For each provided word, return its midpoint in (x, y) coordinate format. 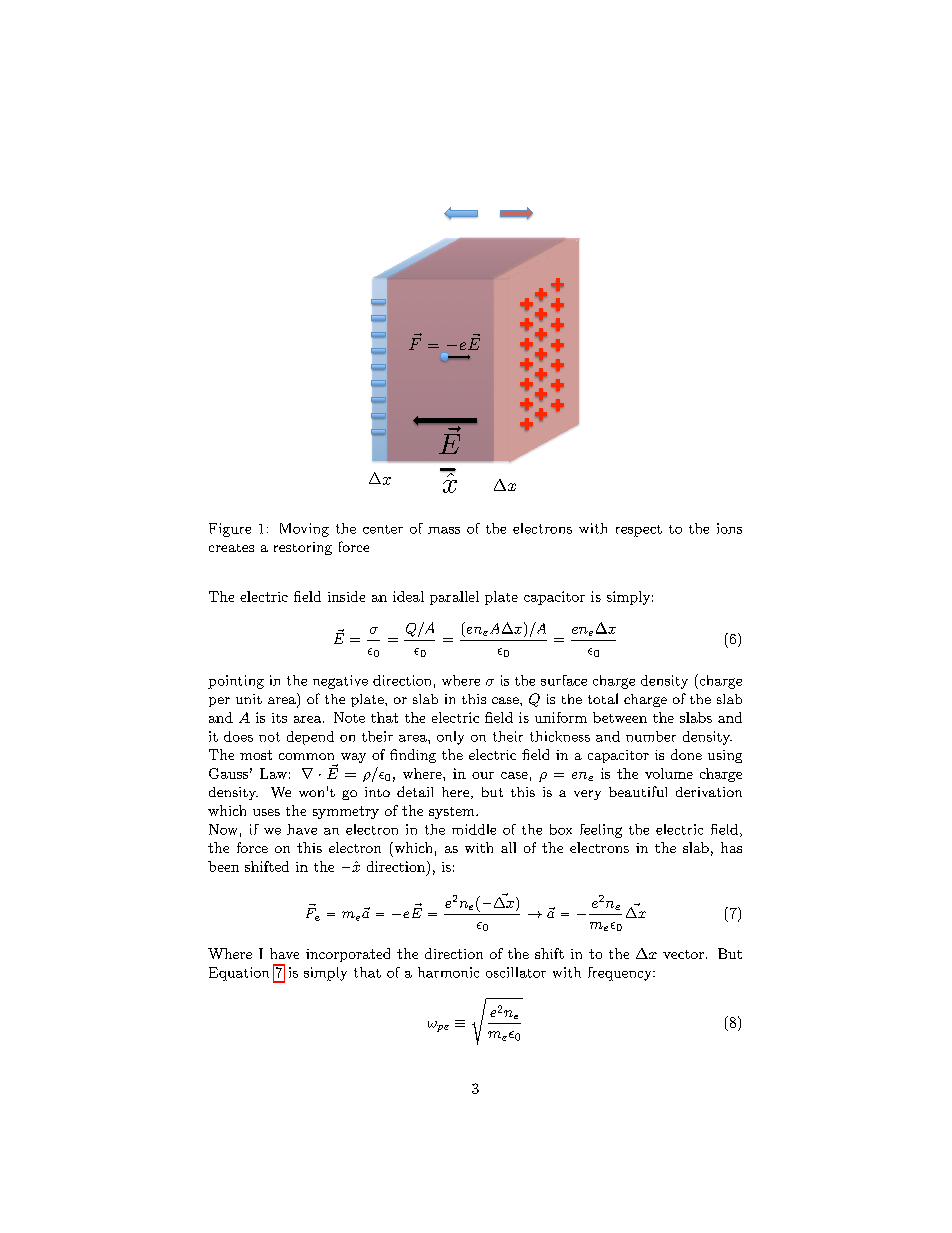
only (450, 738)
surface (564, 680)
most (256, 755)
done (686, 754)
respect (639, 531)
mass (444, 530)
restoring (303, 548)
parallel (454, 598)
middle (474, 829)
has (731, 847)
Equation (239, 974)
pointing (236, 682)
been (223, 866)
